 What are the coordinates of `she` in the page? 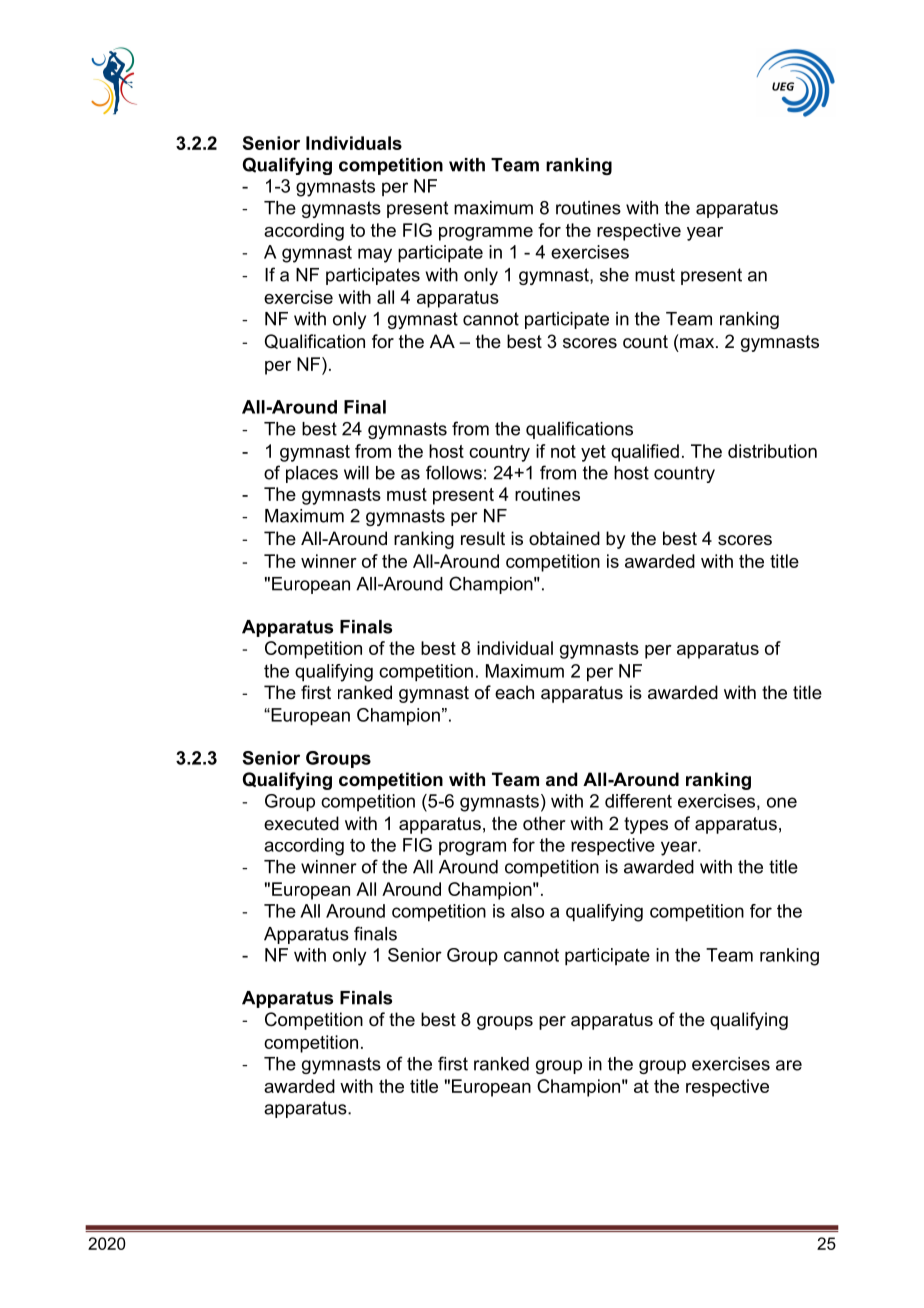 It's located at (614, 275).
